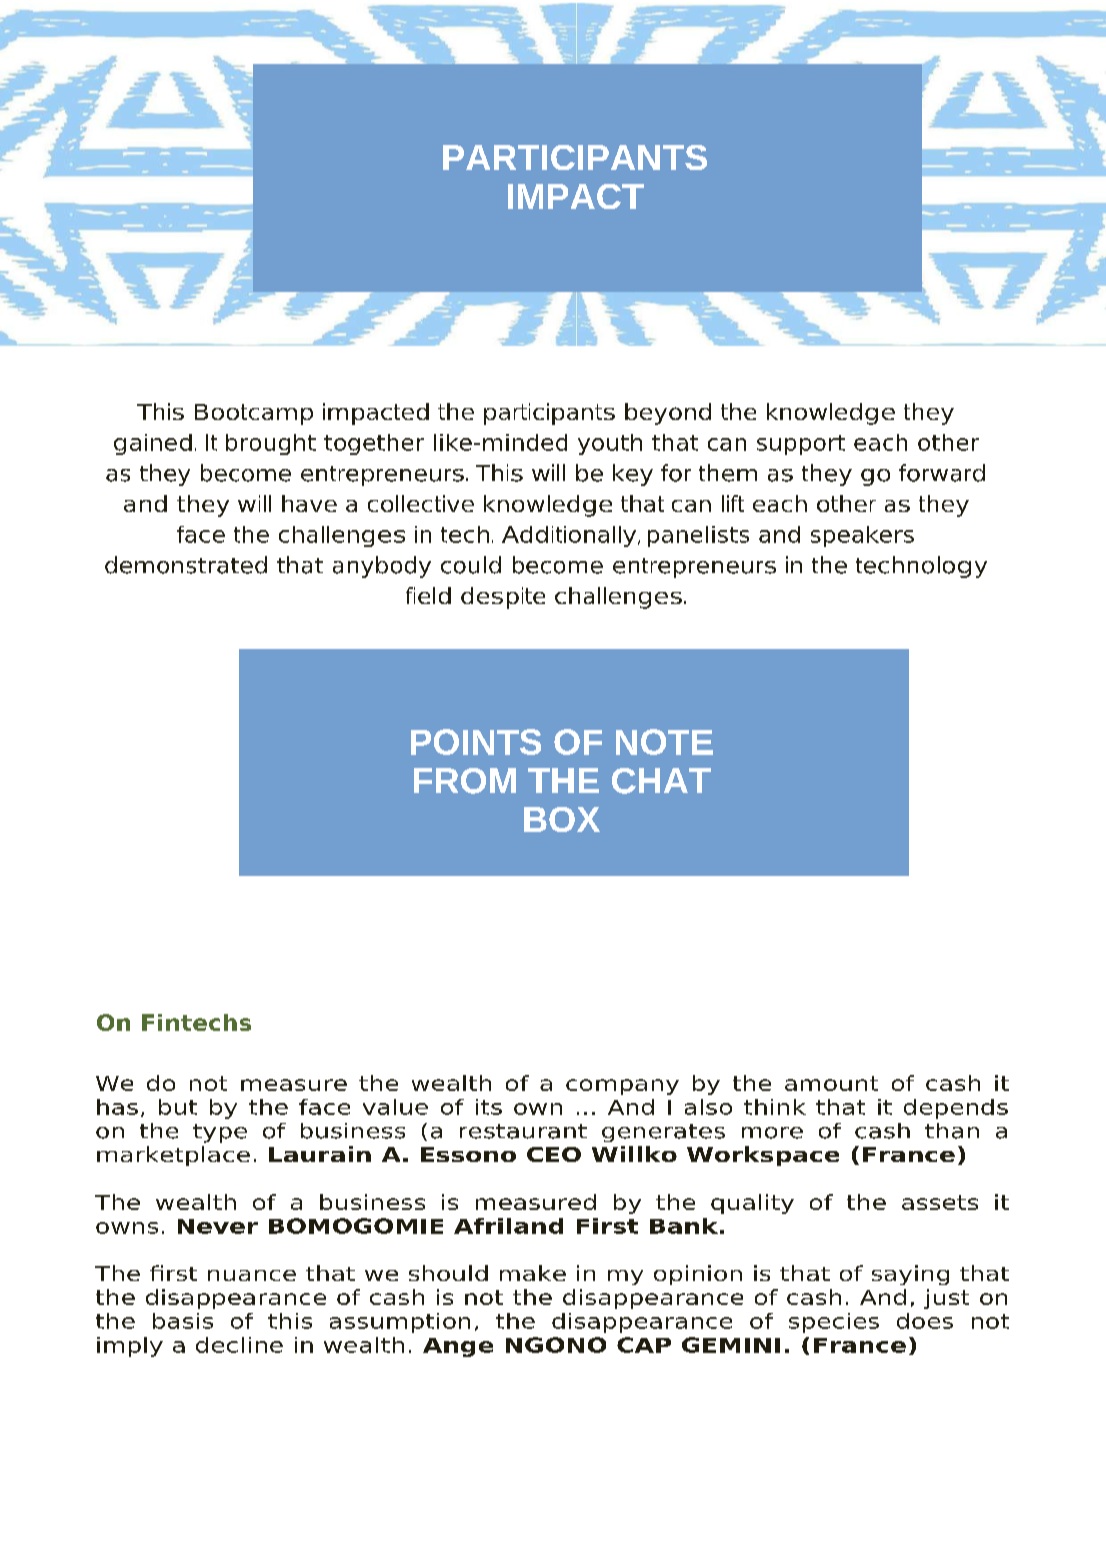 The height and width of the page is (1566, 1106). What do you see at coordinates (186, 565) in the page?
I see `demonstrated` at bounding box center [186, 565].
